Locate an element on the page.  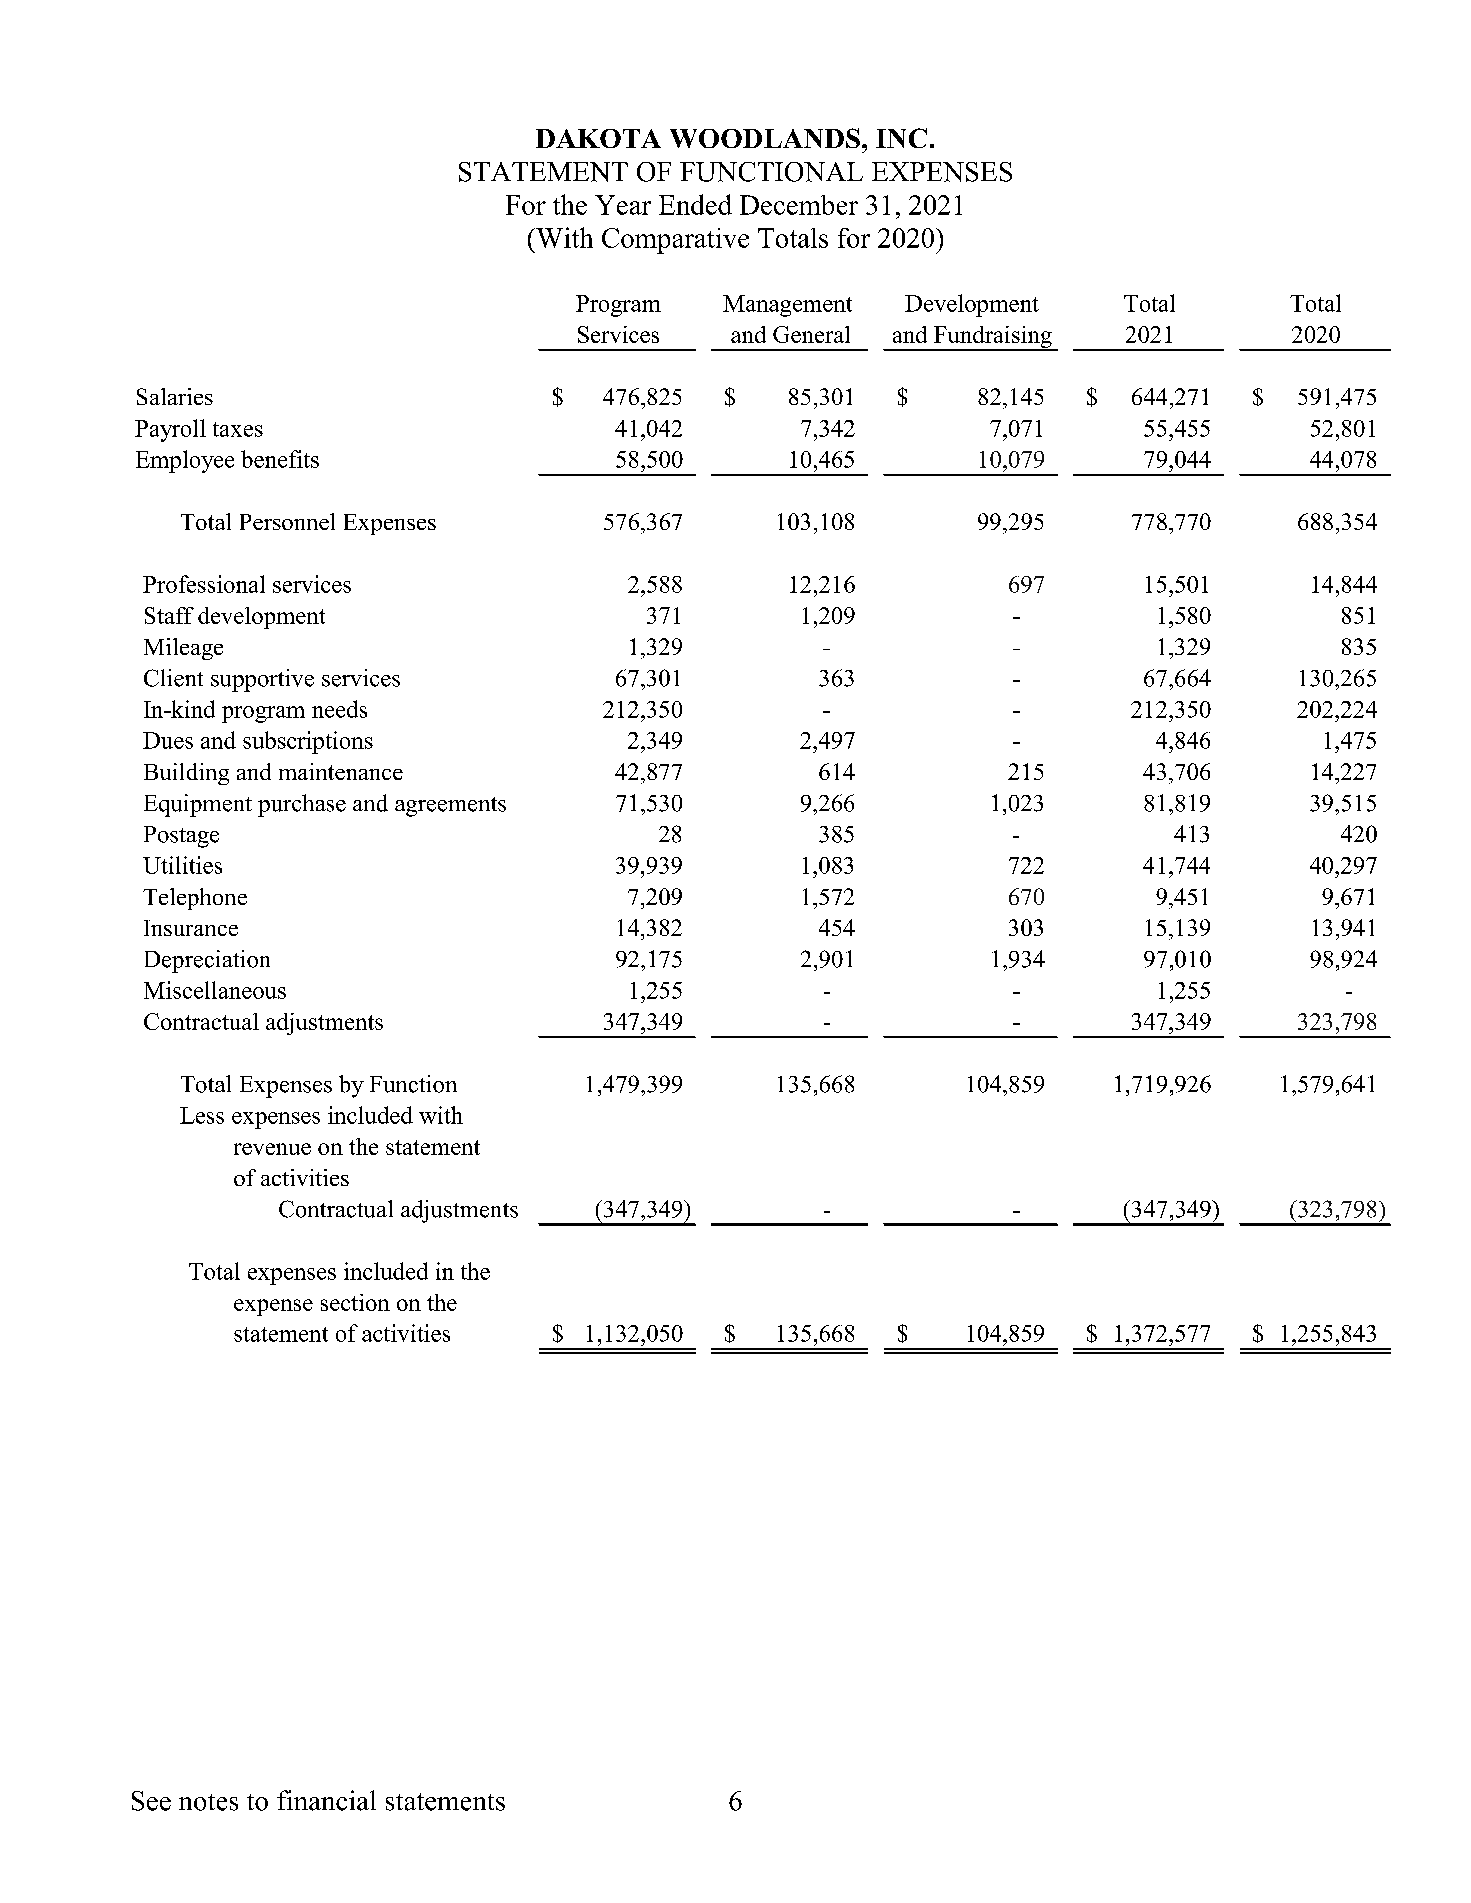
Salaries is located at coordinates (175, 396).
